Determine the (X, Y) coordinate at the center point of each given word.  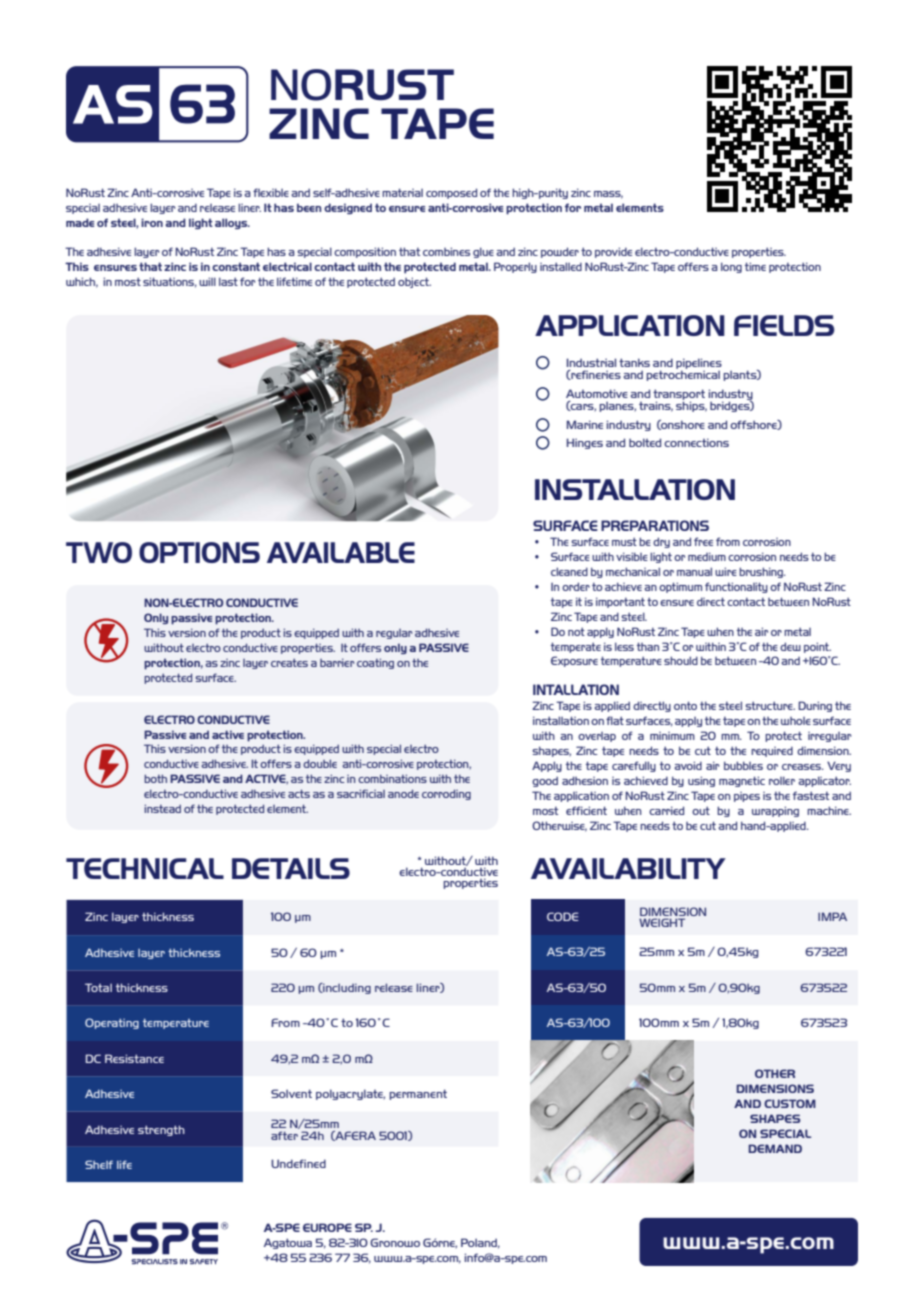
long (731, 267)
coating (375, 663)
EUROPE (327, 1227)
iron (152, 222)
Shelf (99, 1164)
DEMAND (775, 1148)
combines (446, 251)
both (155, 778)
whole (796, 721)
